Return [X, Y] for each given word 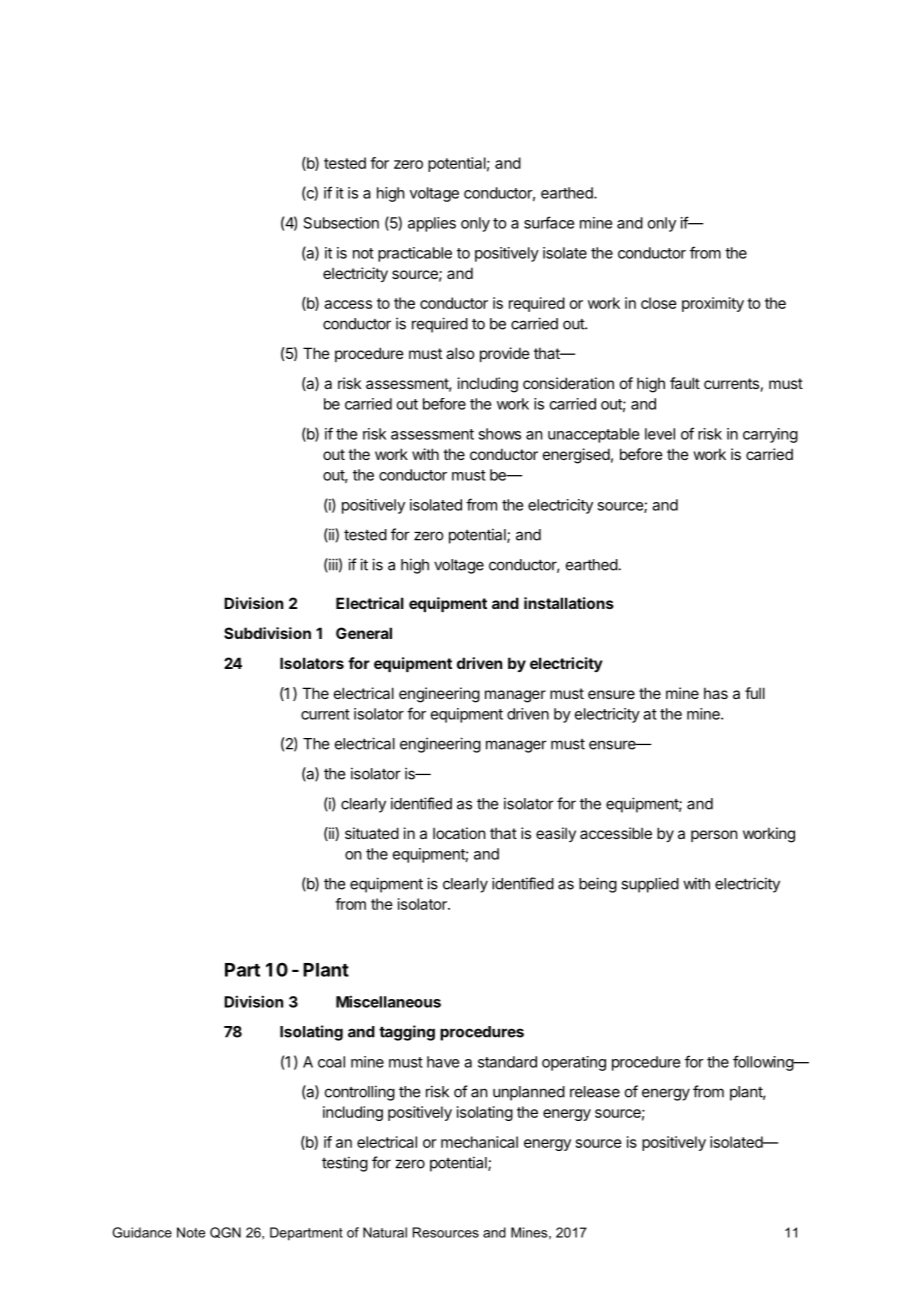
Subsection [341, 223]
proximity [713, 304]
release [595, 1092]
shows [499, 434]
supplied [650, 885]
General [364, 633]
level [660, 434]
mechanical [479, 1142]
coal [331, 1062]
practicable [415, 254]
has [716, 693]
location [459, 833]
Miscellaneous [388, 1001]
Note [191, 1232]
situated [372, 833]
